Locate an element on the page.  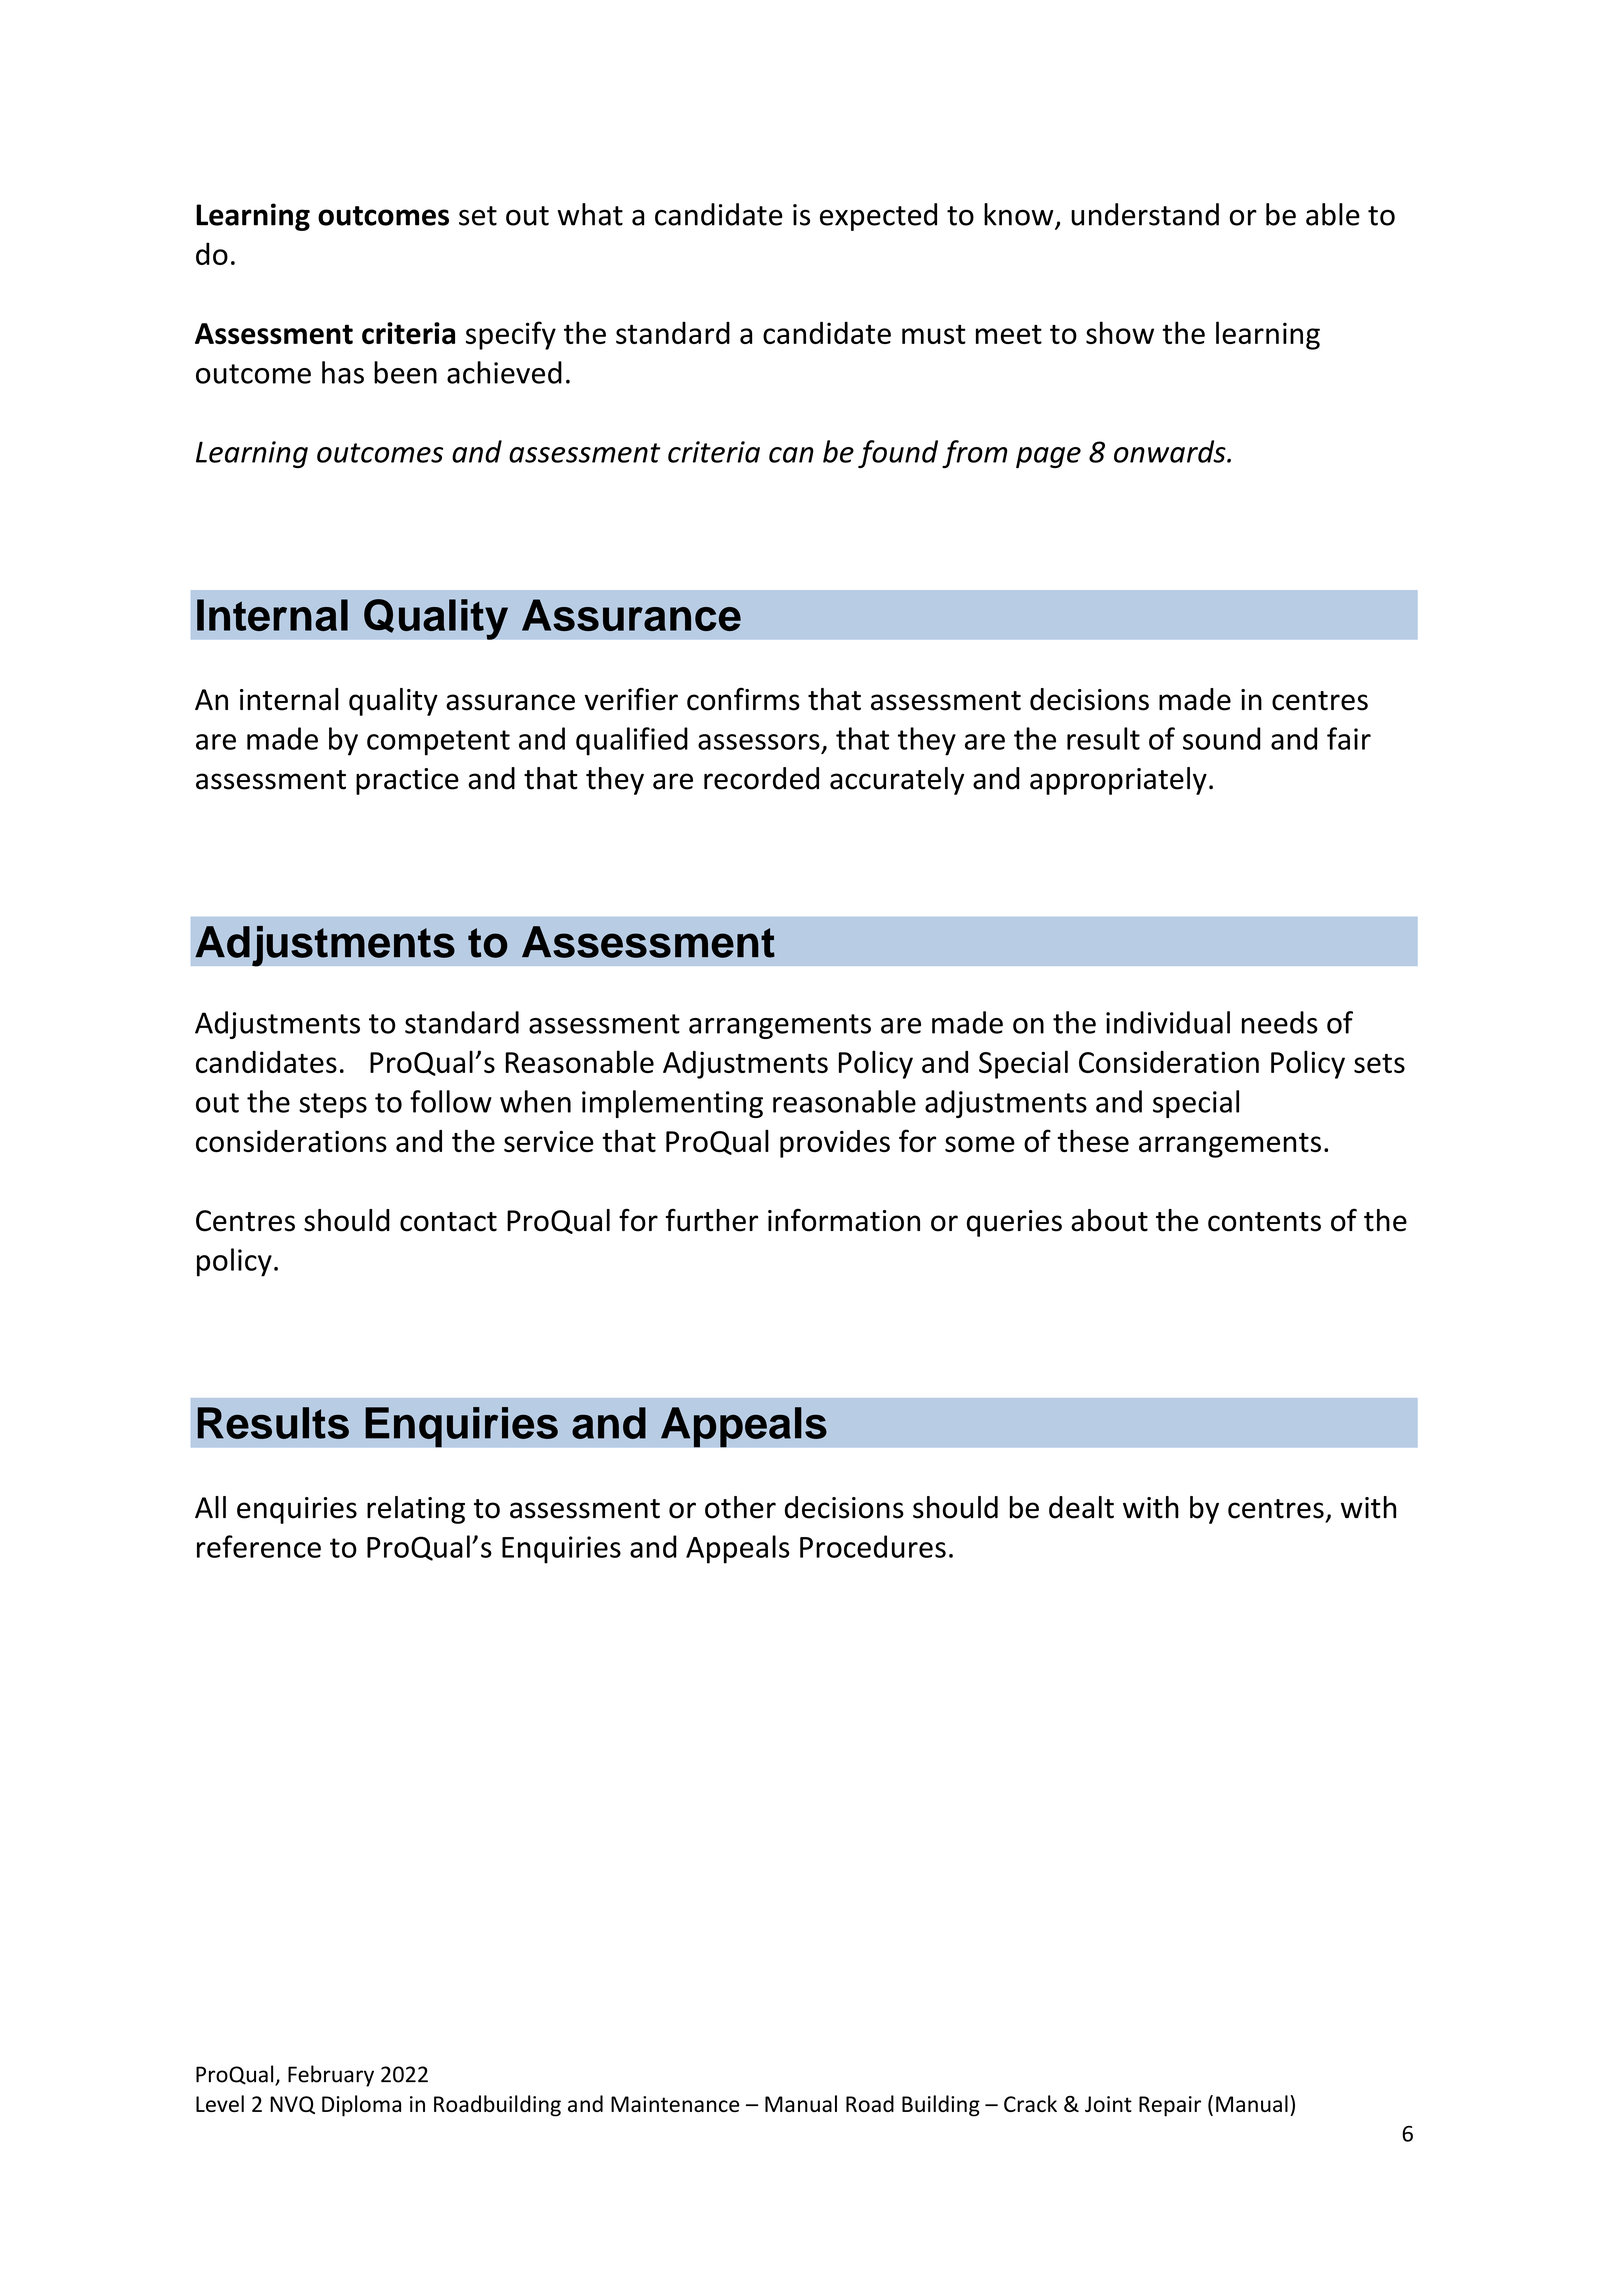
February is located at coordinates (331, 2076).
